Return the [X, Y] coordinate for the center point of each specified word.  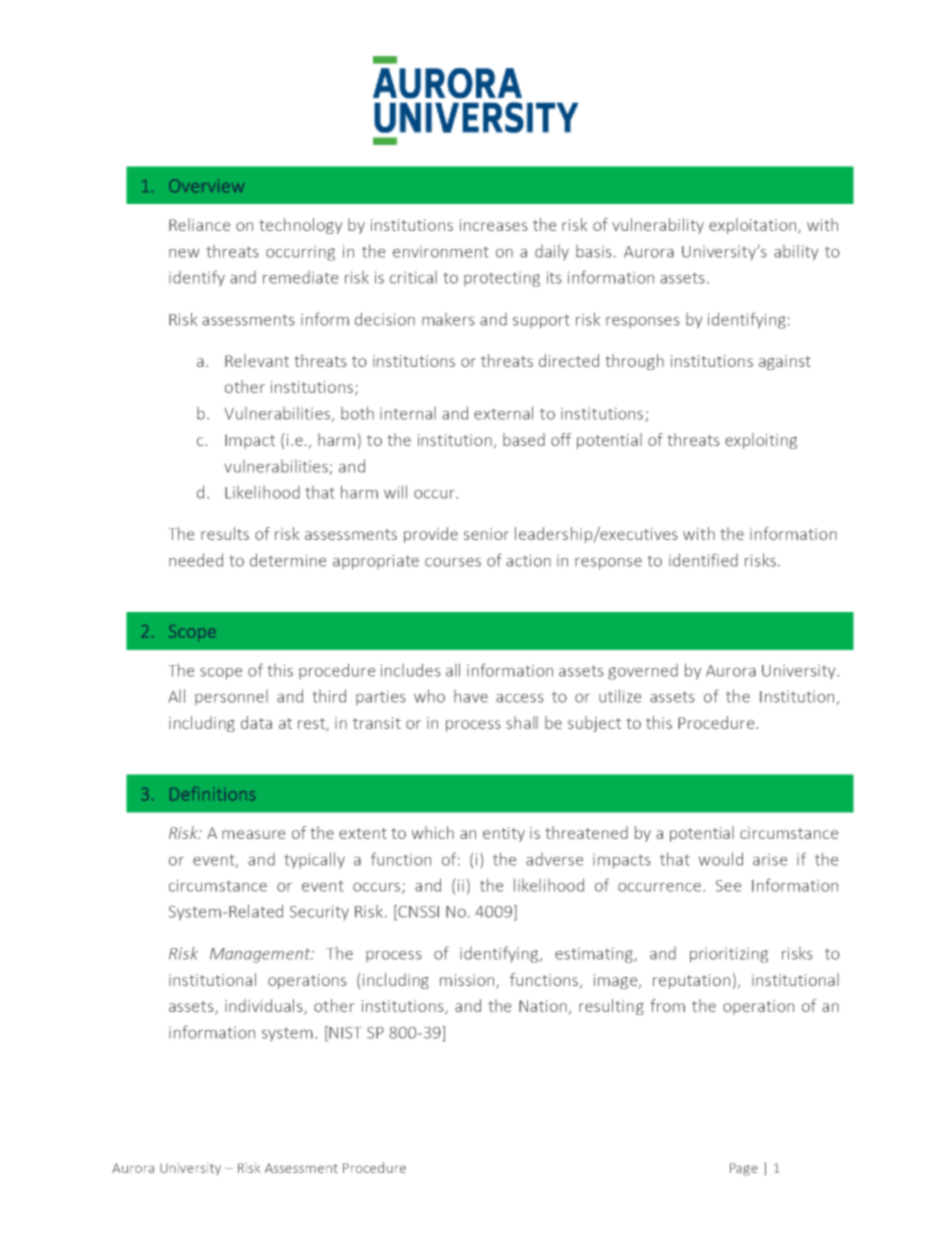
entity [504, 834]
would [721, 859]
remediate [300, 277]
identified [703, 560]
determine [288, 560]
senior [486, 534]
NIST [345, 1033]
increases [494, 225]
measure [253, 834]
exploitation [754, 226]
